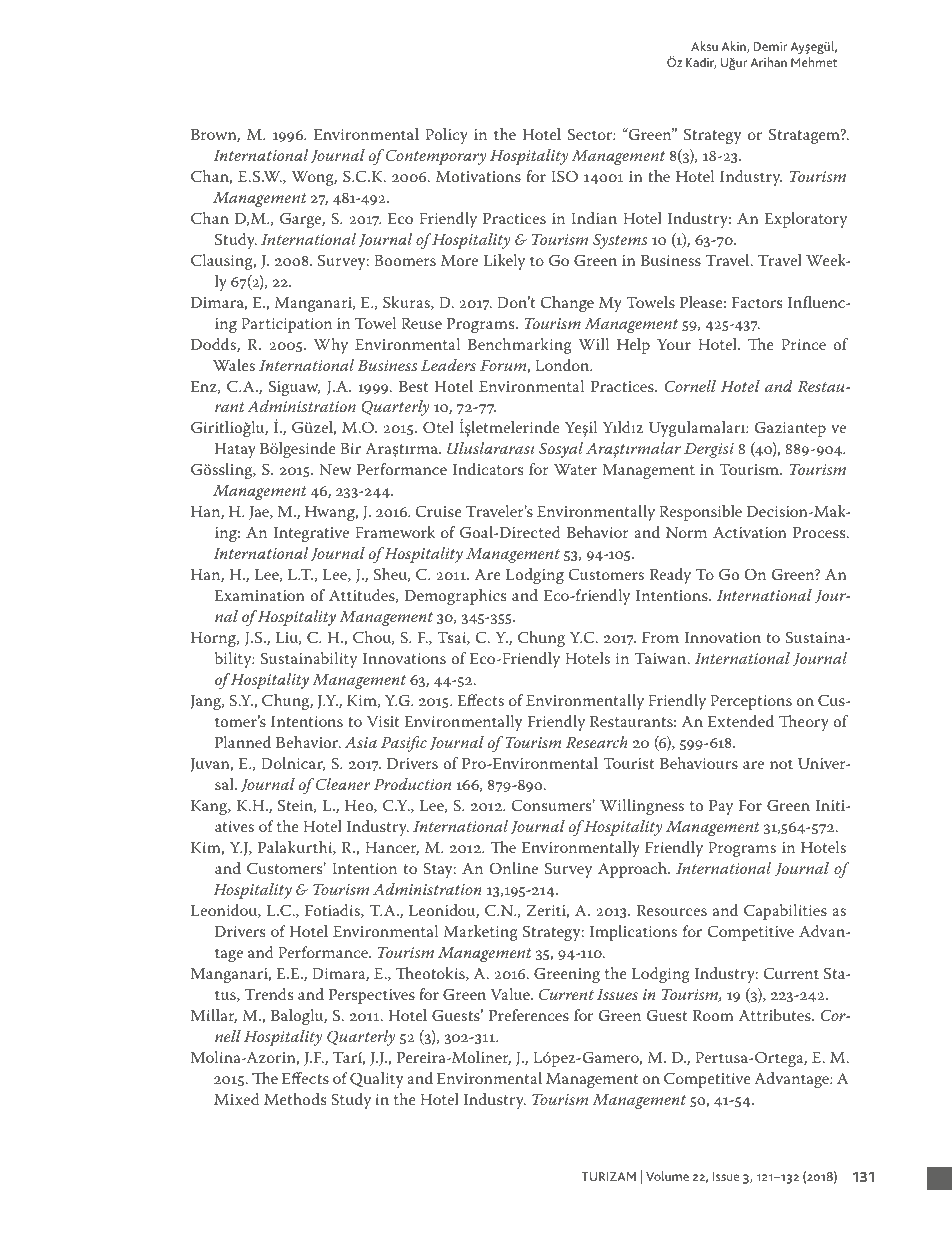 The image size is (952, 1238). Describe the element at coordinates (529, 1015) in the screenshot. I see `Preferences` at that location.
